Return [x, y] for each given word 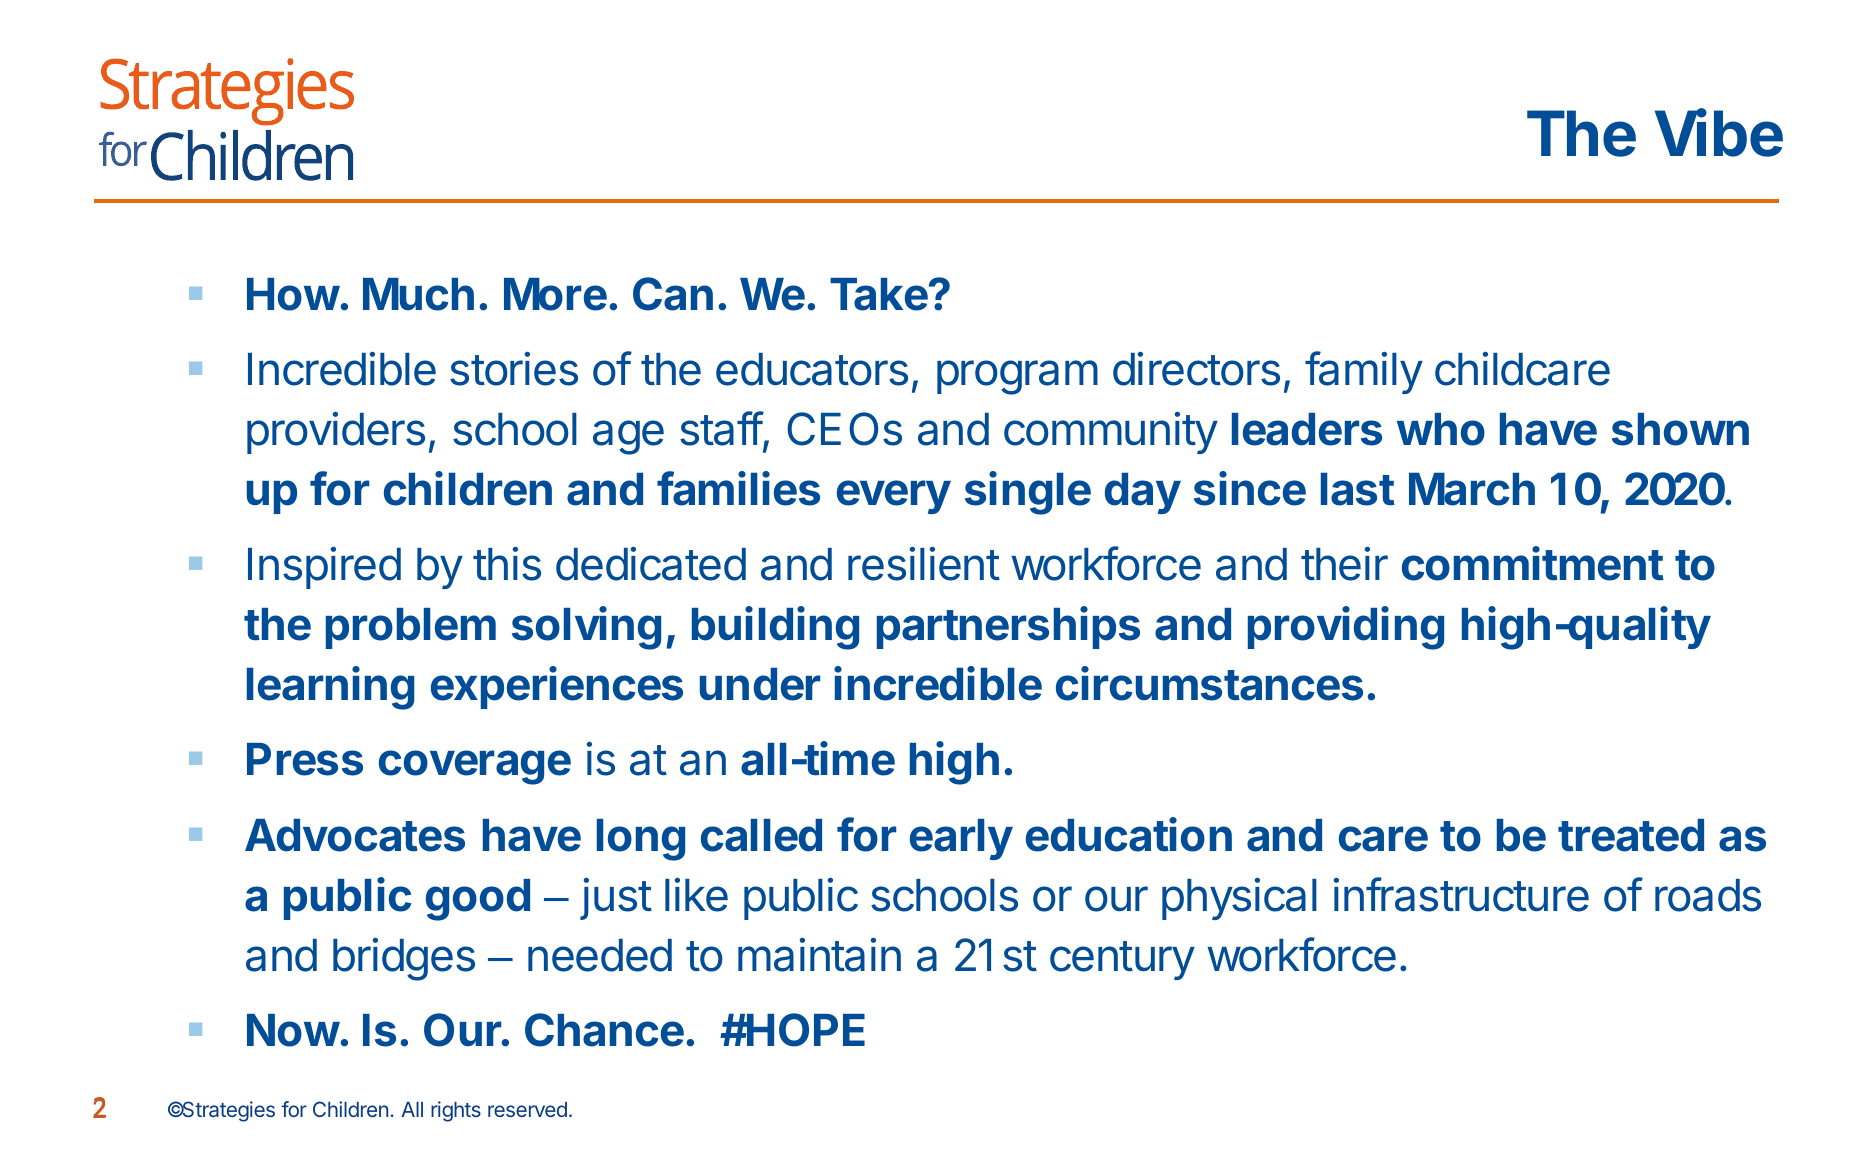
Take [879, 294]
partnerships [1008, 627]
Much [418, 294]
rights [456, 1111]
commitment [1533, 563]
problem [411, 628]
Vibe [1719, 133]
